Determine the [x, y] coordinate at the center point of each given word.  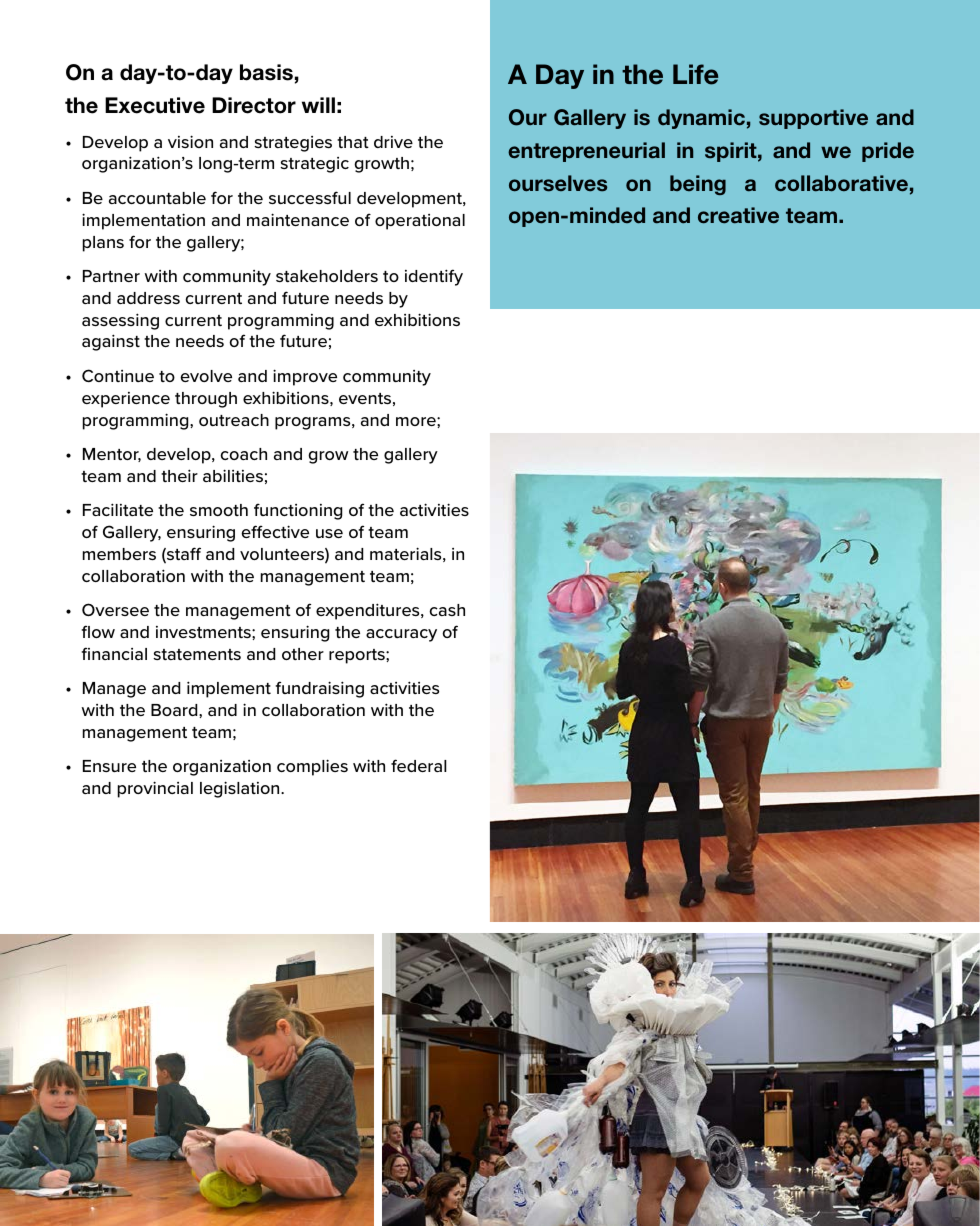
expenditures [369, 611]
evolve [206, 376]
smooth [219, 510]
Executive [155, 105]
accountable [157, 198]
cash [447, 610]
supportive [813, 119]
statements [197, 654]
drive [393, 142]
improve [305, 377]
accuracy [401, 635]
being [698, 185]
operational [420, 222]
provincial [155, 789]
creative [738, 215]
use [329, 533]
